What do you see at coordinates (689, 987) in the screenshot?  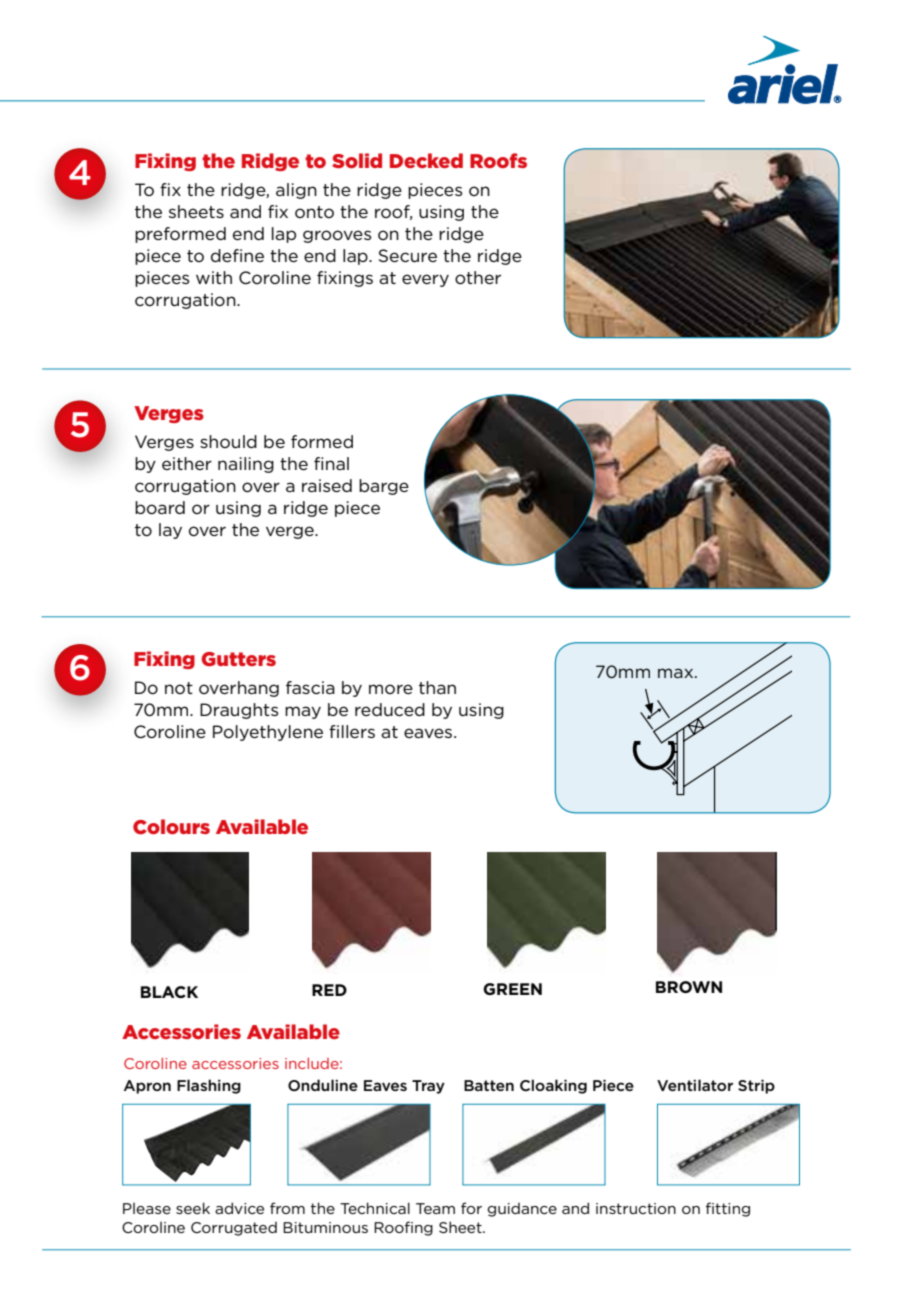 I see `BROWN` at bounding box center [689, 987].
